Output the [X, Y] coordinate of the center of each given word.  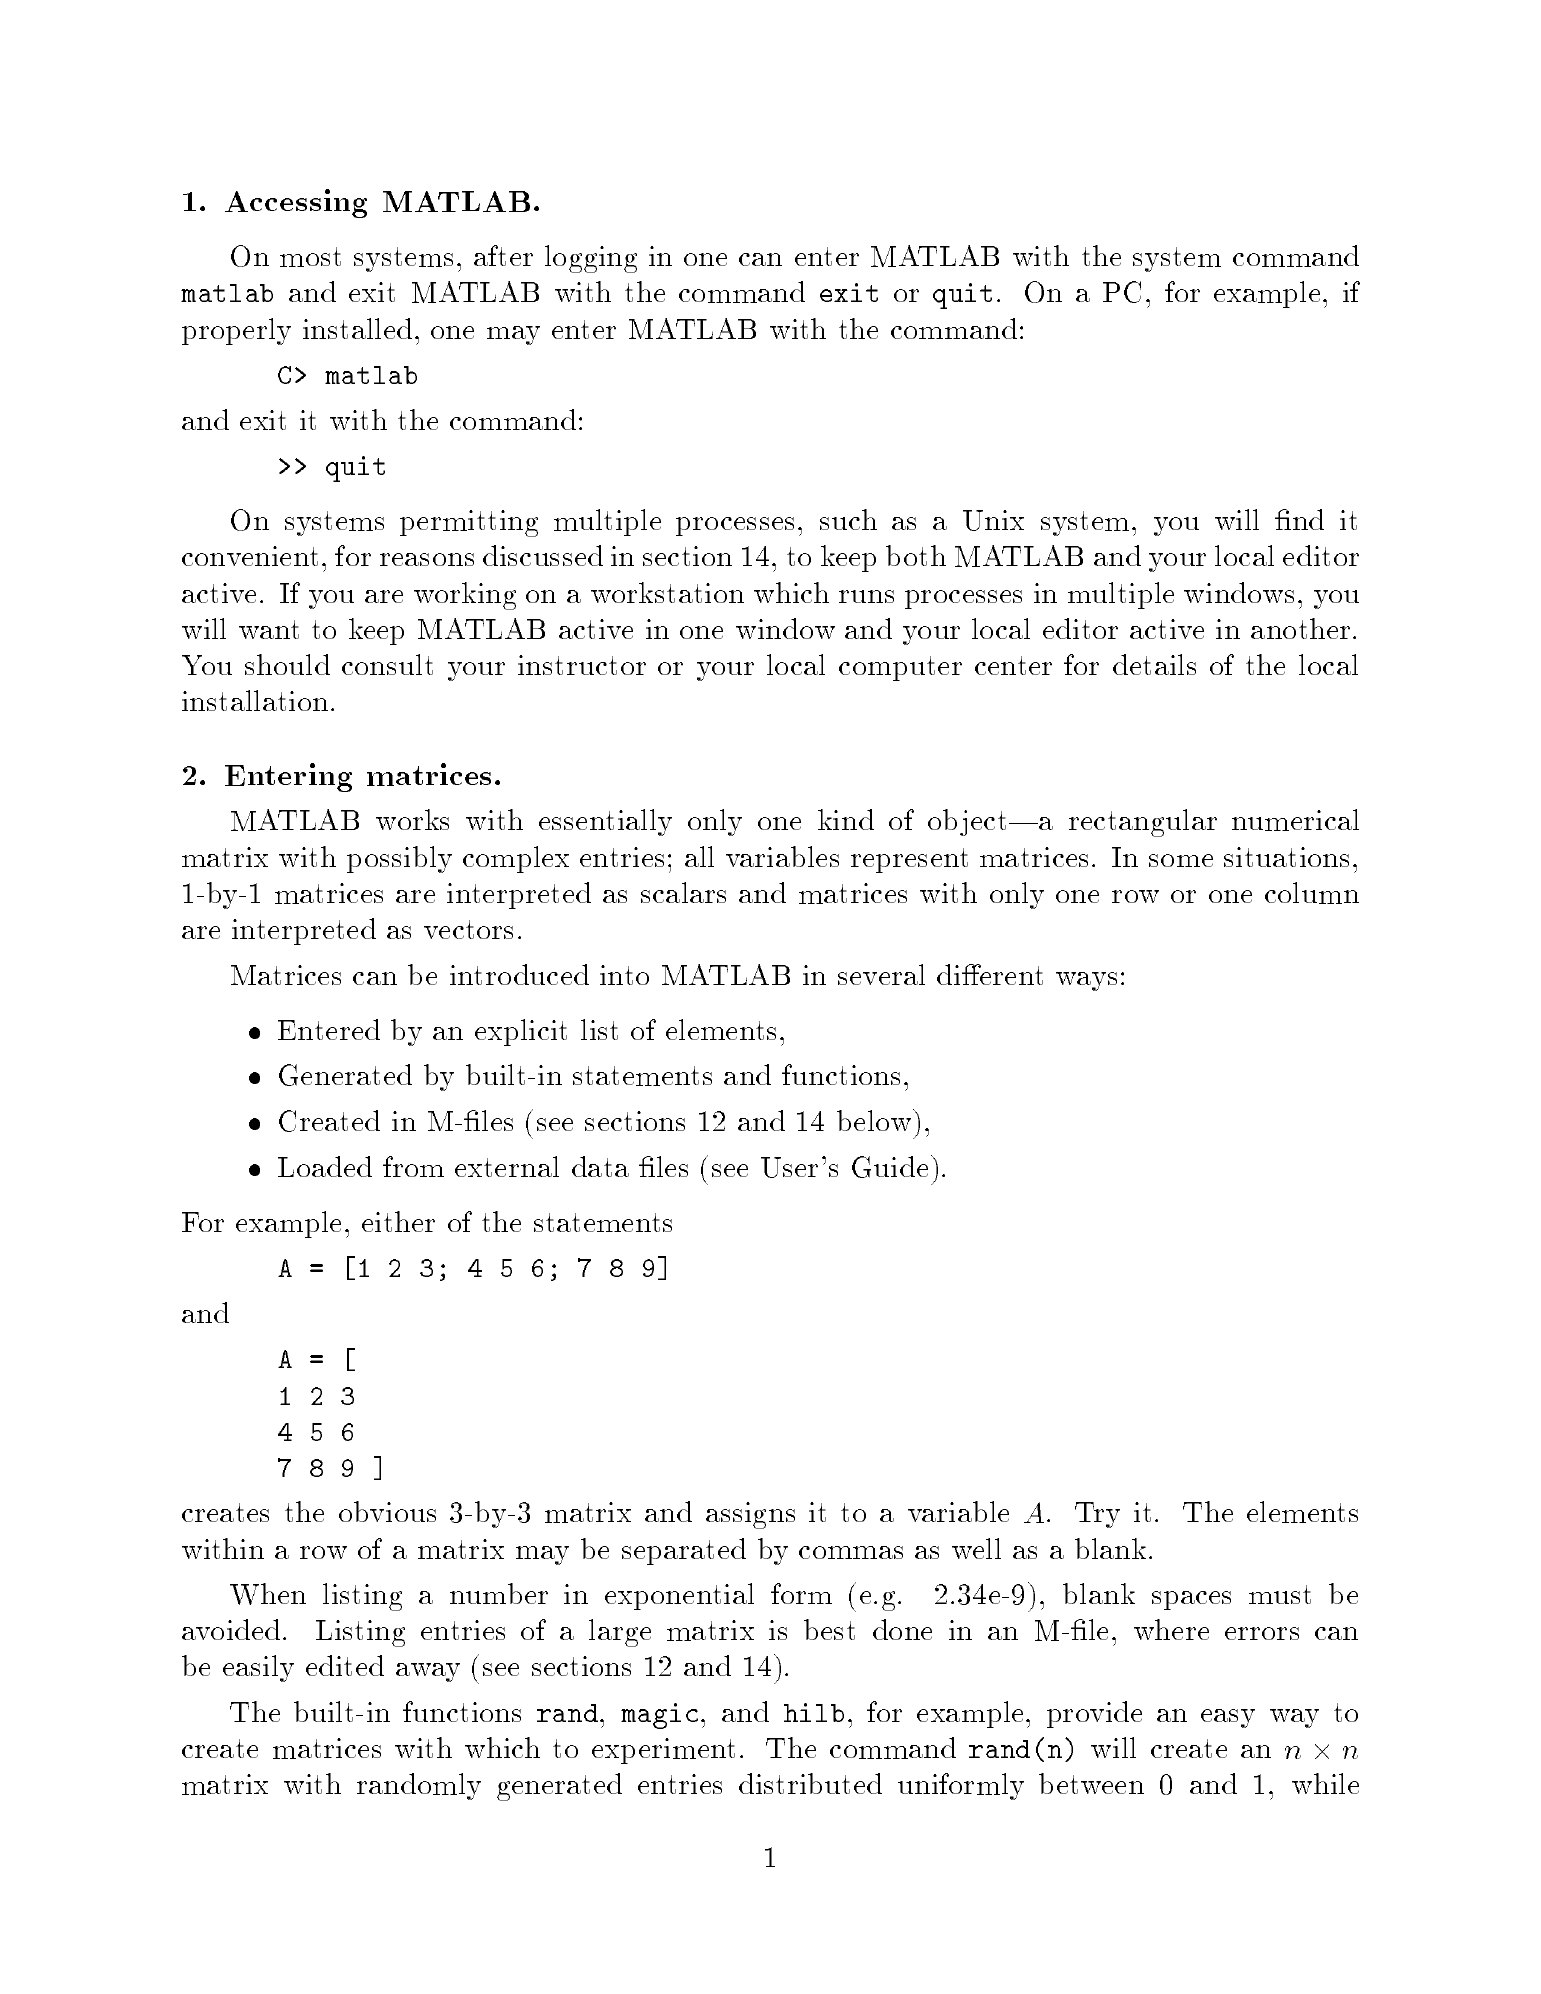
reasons [427, 559]
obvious [387, 1511]
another [1300, 628]
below [874, 1120]
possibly [399, 859]
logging [591, 259]
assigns [750, 1515]
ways [1086, 981]
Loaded [325, 1166]
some [1181, 860]
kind [846, 819]
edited [345, 1665]
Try [1097, 1515]
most [310, 257]
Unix [993, 520]
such [848, 519]
